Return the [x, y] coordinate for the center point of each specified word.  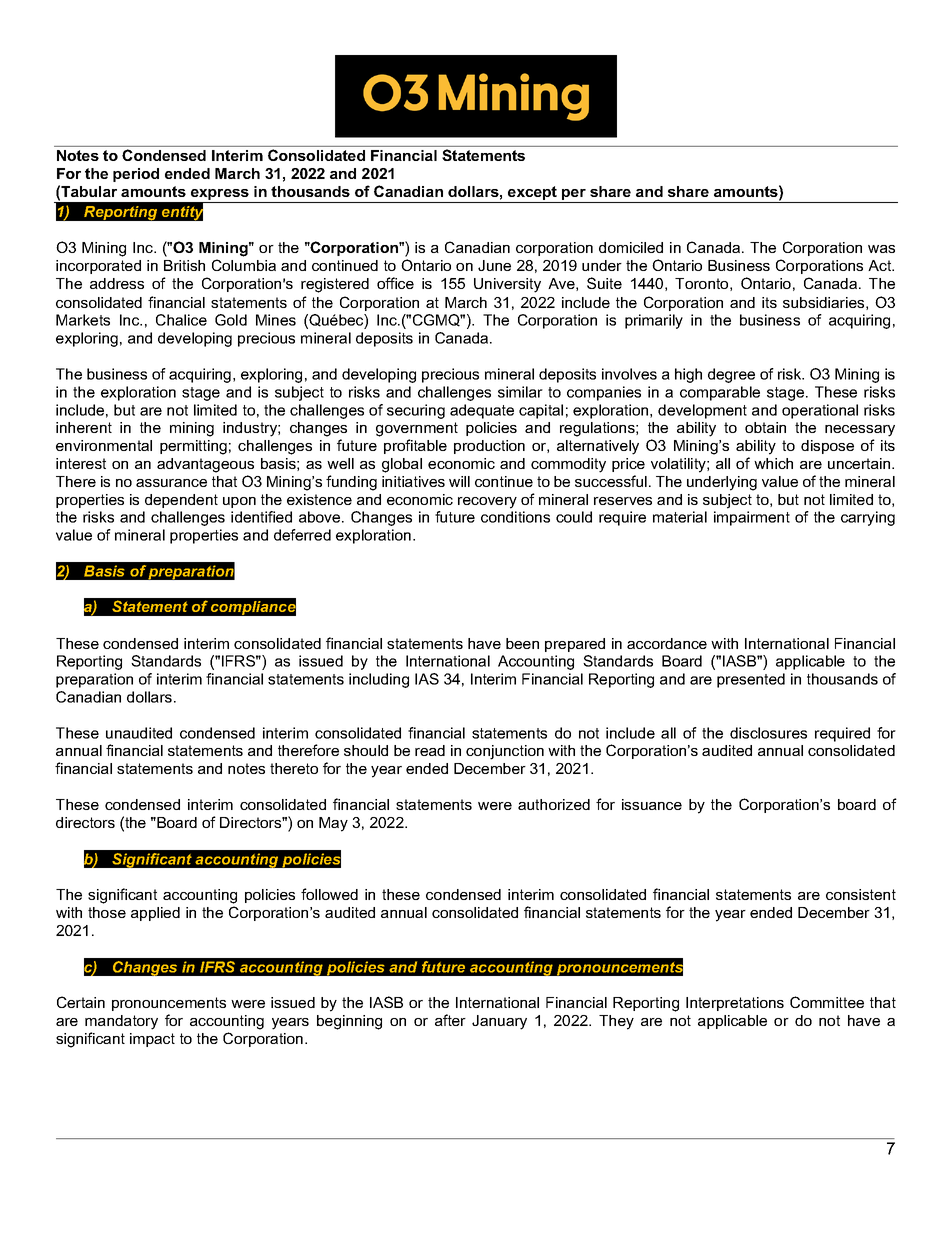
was [881, 249]
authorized [554, 804]
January [499, 1022]
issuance [652, 804]
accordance [667, 643]
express [220, 196]
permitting [193, 447]
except [532, 194]
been [522, 643]
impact [152, 1040]
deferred [302, 535]
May [333, 824]
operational [820, 411]
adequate [482, 411]
